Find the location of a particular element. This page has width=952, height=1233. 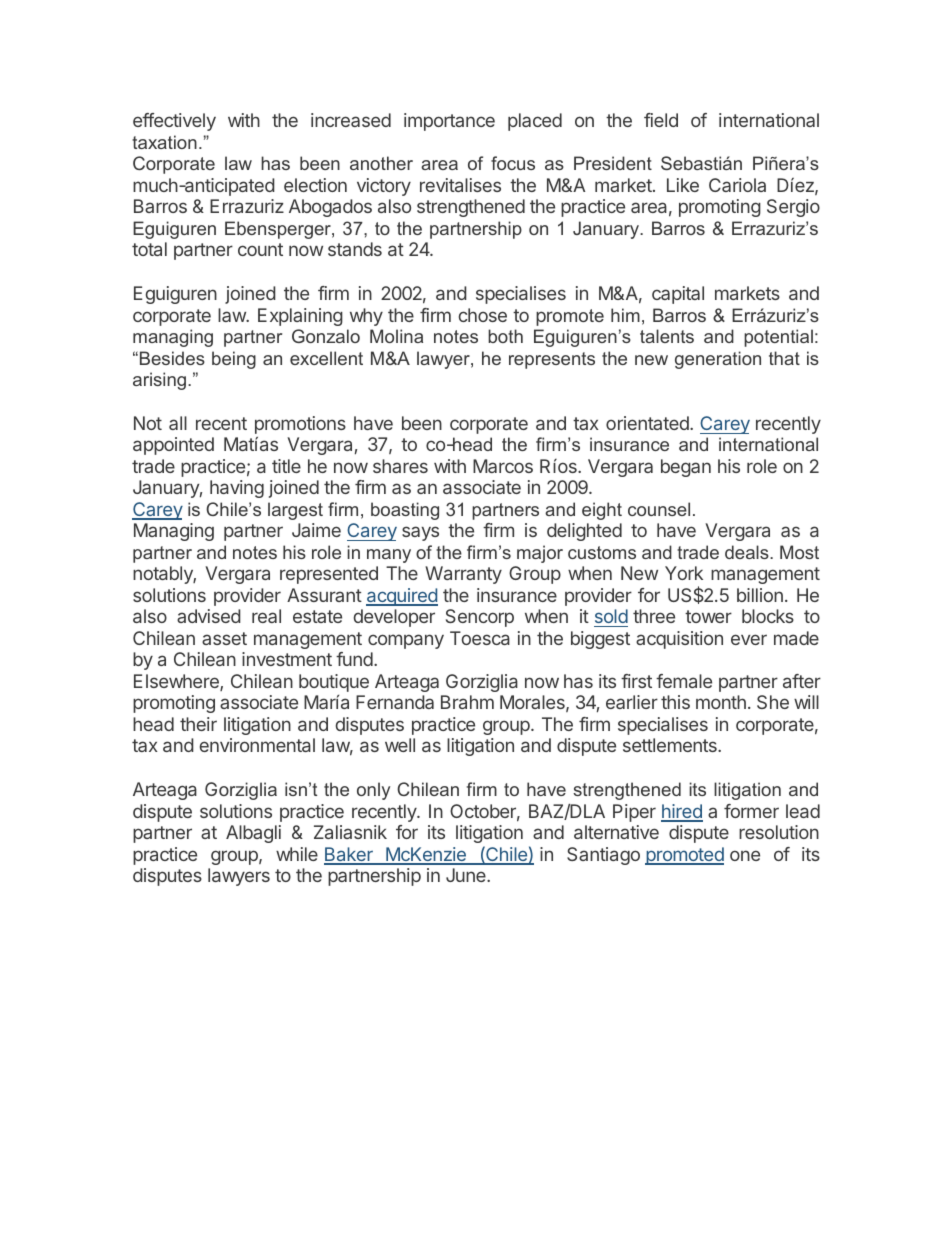

advised is located at coordinates (209, 616).
